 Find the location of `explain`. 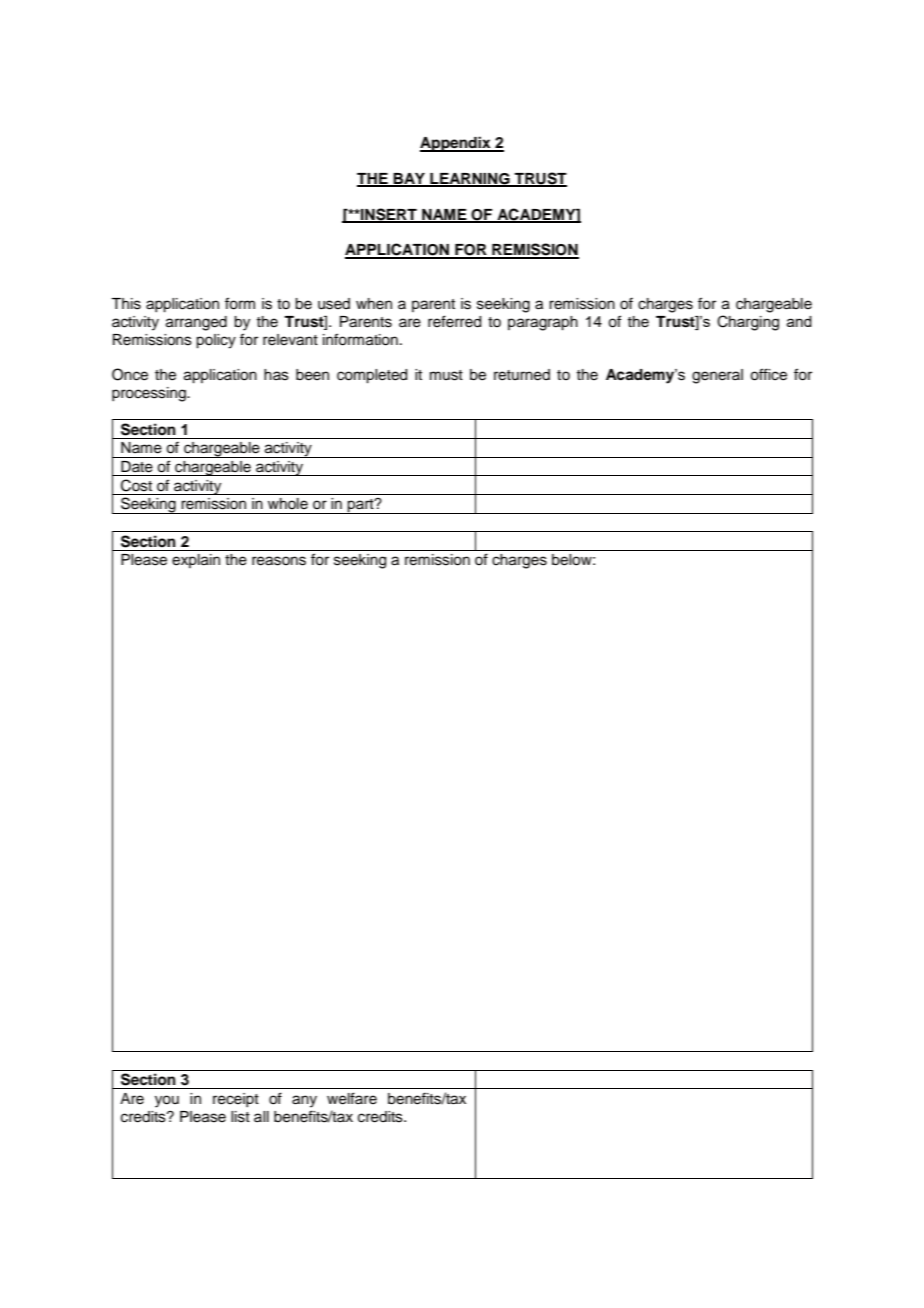

explain is located at coordinates (196, 561).
